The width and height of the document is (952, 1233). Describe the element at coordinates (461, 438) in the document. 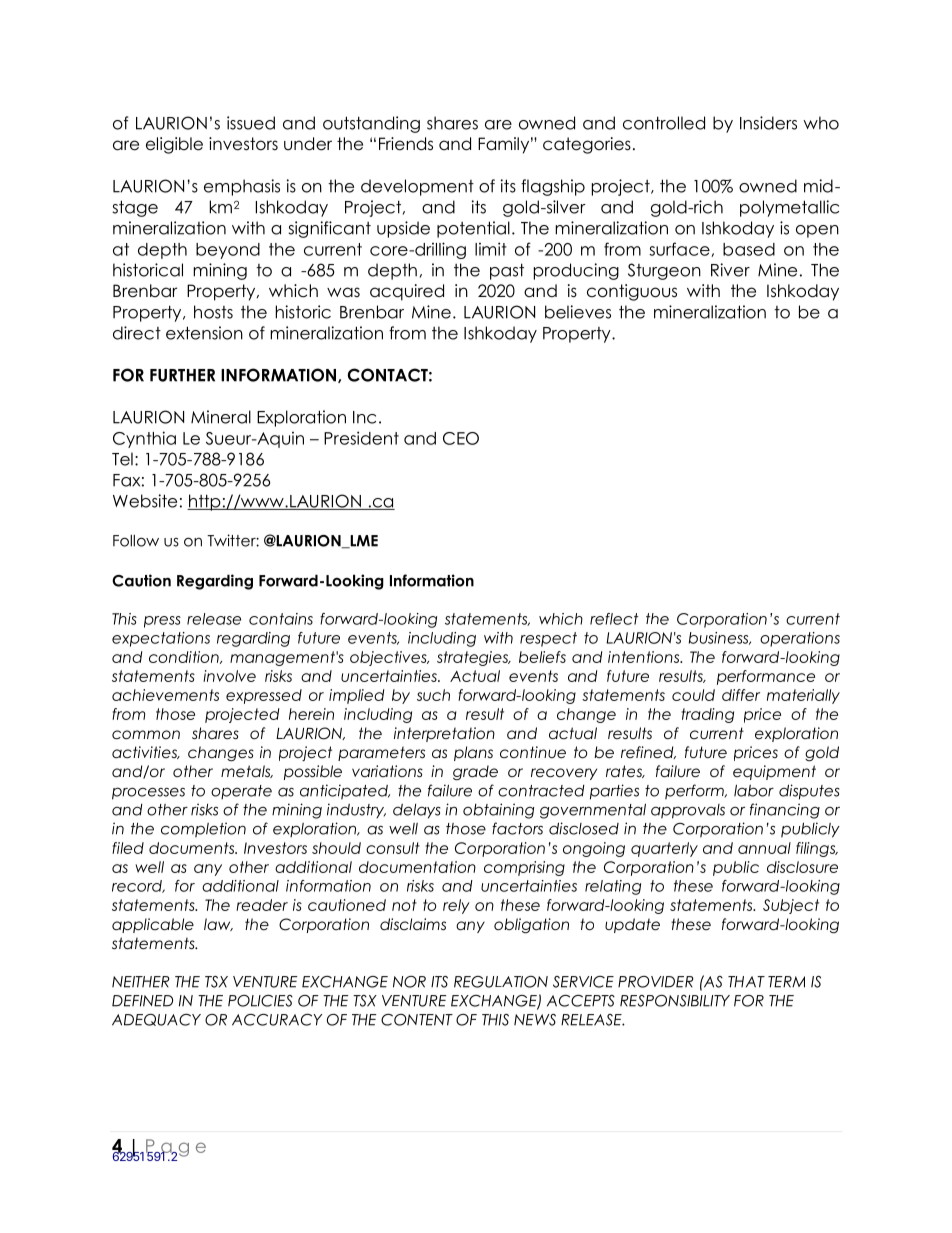

I see `CEO` at that location.
